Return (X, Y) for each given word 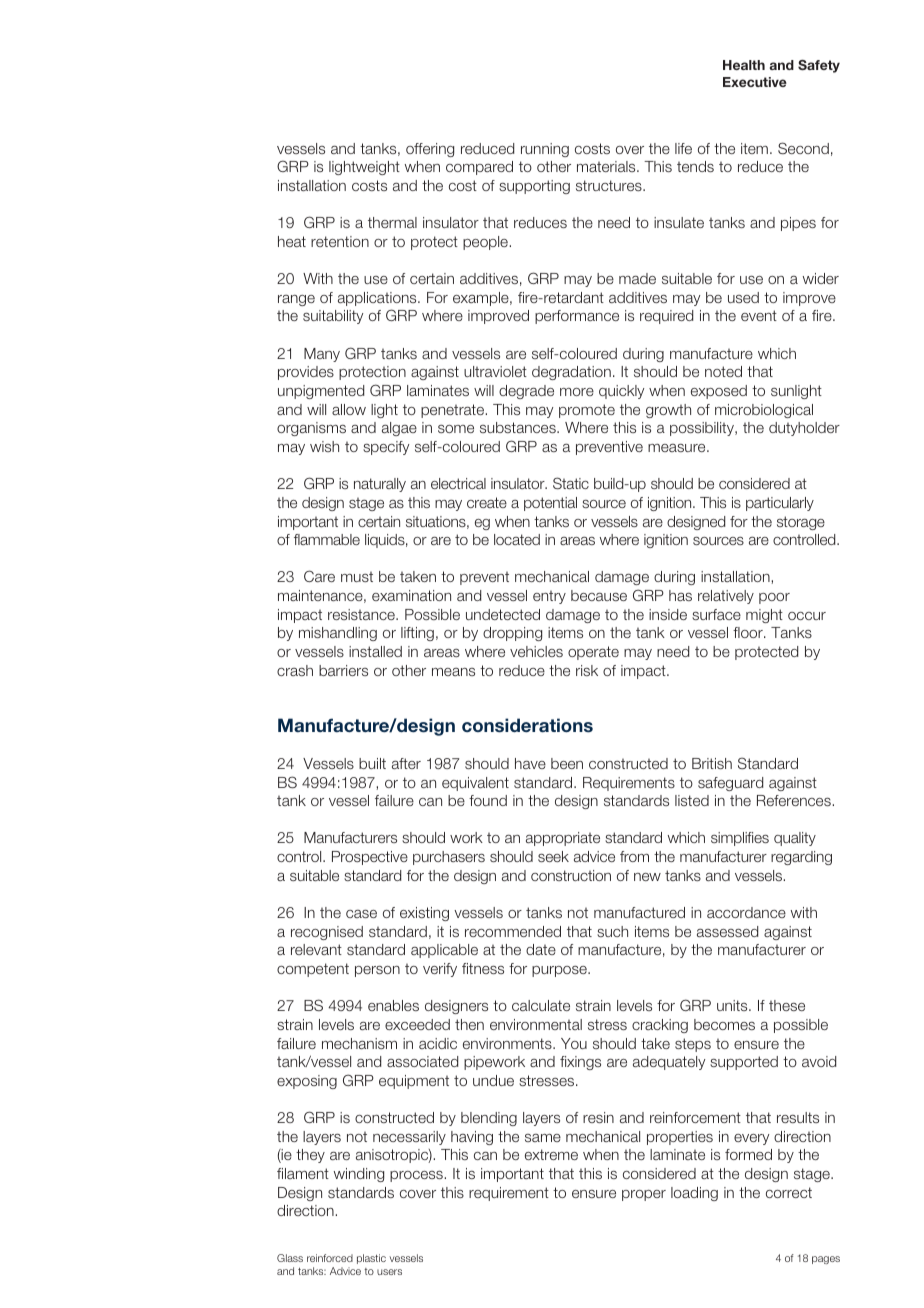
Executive (755, 82)
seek (553, 856)
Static (571, 483)
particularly (780, 504)
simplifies (740, 839)
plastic (371, 1259)
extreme (551, 1154)
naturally (380, 485)
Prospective (370, 858)
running (545, 150)
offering (430, 150)
